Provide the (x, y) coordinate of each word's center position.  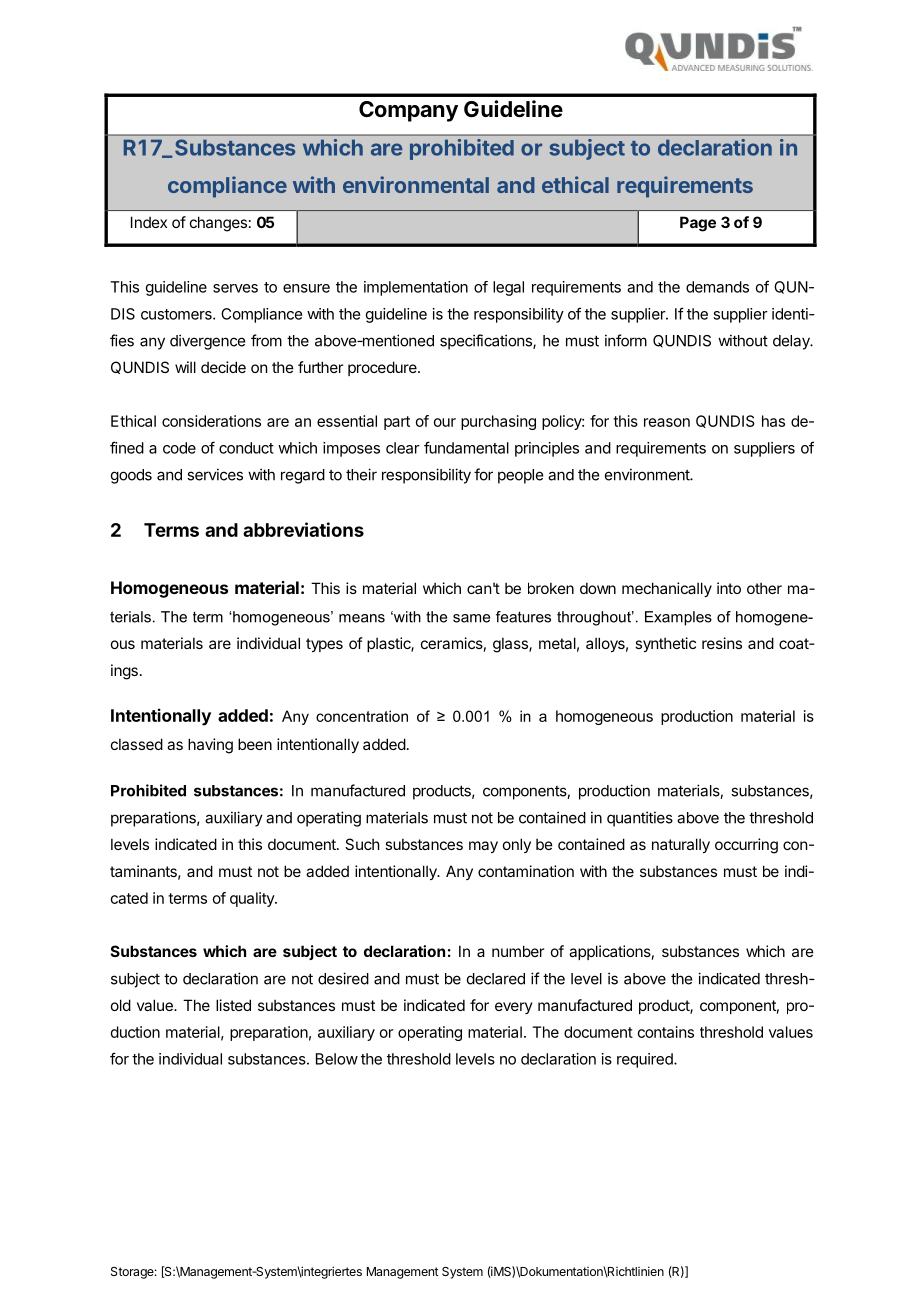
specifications (487, 342)
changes (218, 224)
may (483, 847)
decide (223, 367)
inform (626, 340)
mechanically (667, 589)
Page (698, 224)
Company (408, 111)
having (210, 746)
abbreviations (303, 529)
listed (233, 1005)
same (471, 618)
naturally (681, 845)
